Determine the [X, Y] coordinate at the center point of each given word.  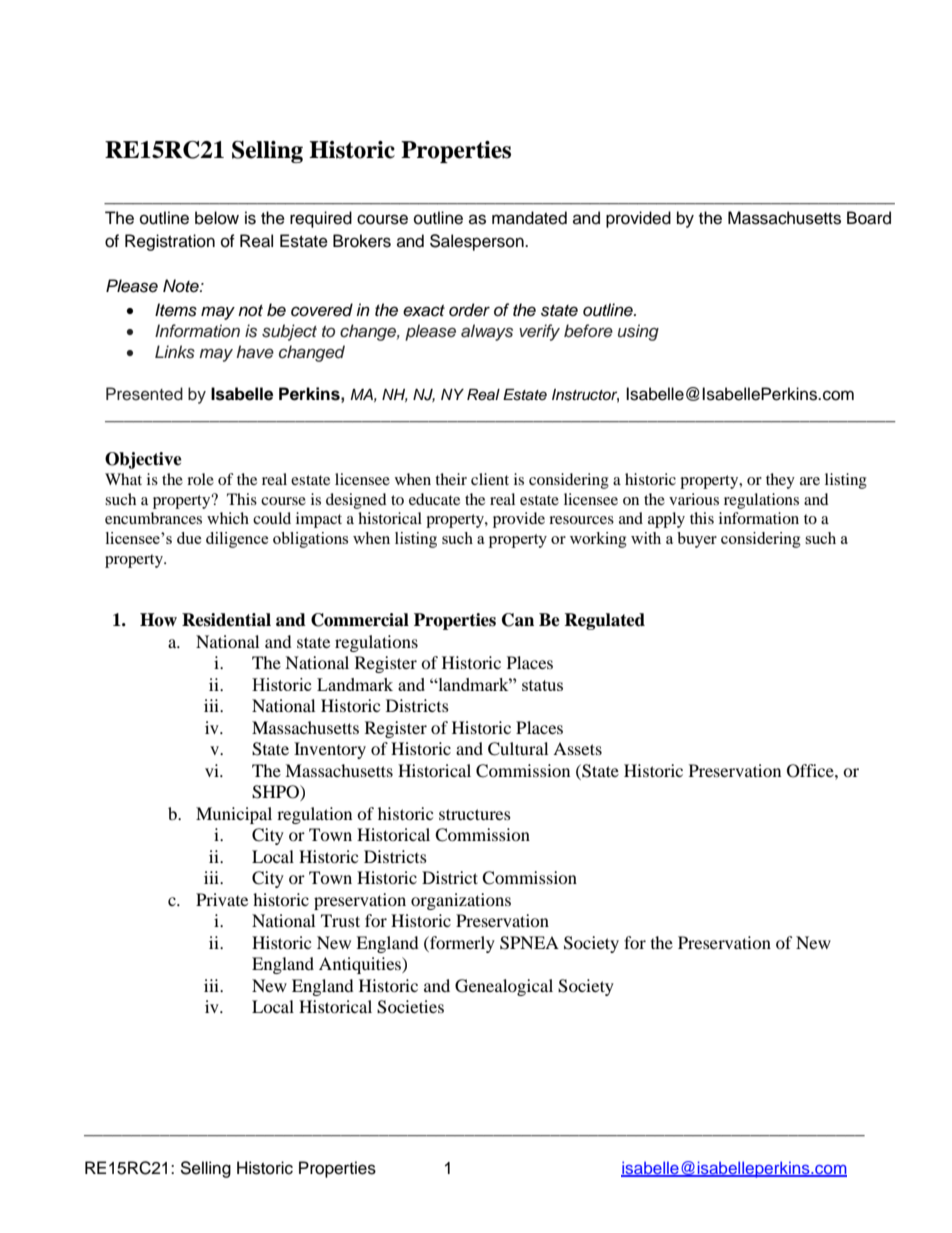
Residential [226, 620]
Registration [170, 242]
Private [222, 899]
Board [869, 218]
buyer [697, 540]
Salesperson [478, 242]
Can [518, 620]
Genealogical [504, 987]
